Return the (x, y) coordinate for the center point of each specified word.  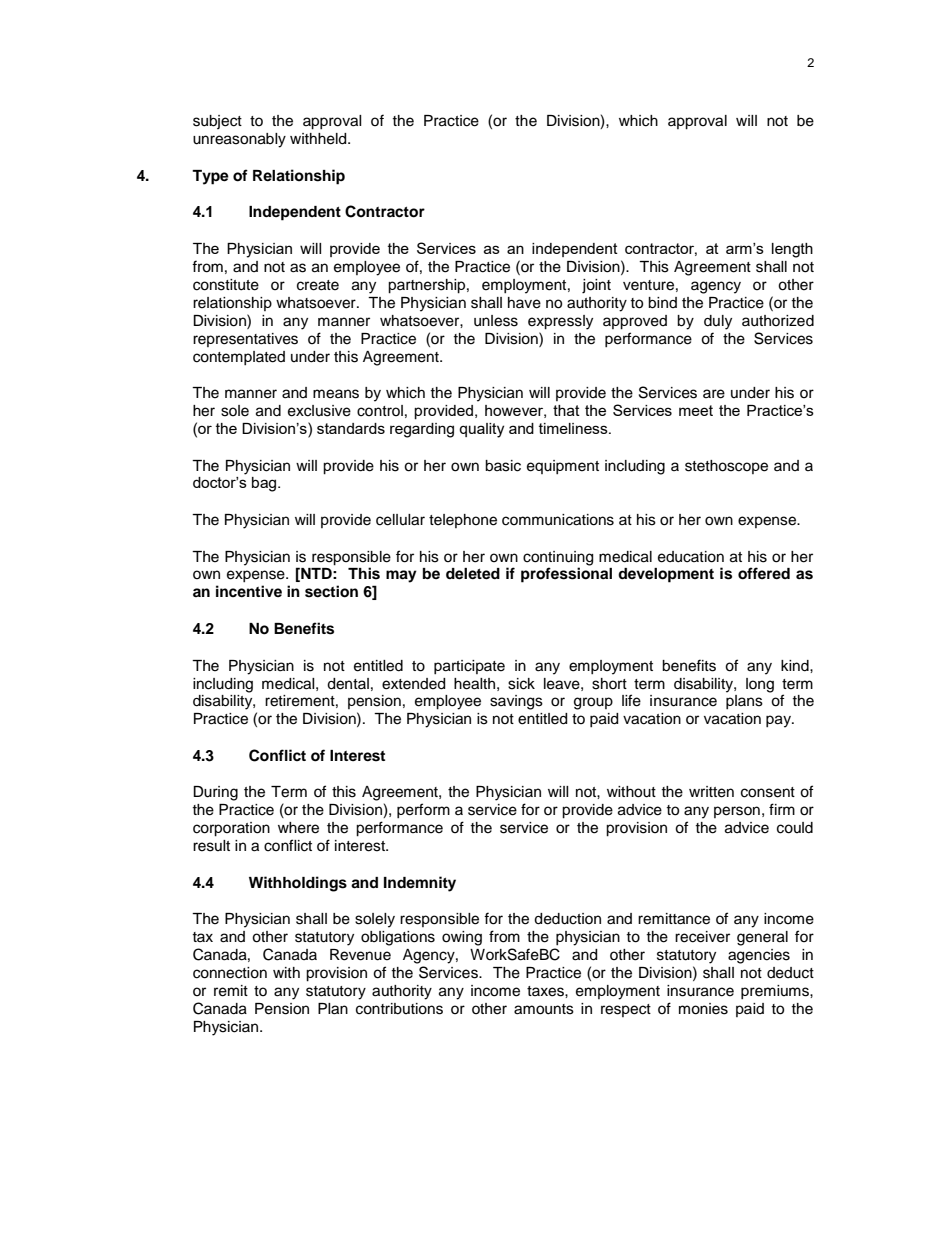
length (792, 250)
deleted (473, 574)
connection (230, 973)
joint (596, 286)
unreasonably (239, 140)
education (691, 557)
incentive (249, 591)
